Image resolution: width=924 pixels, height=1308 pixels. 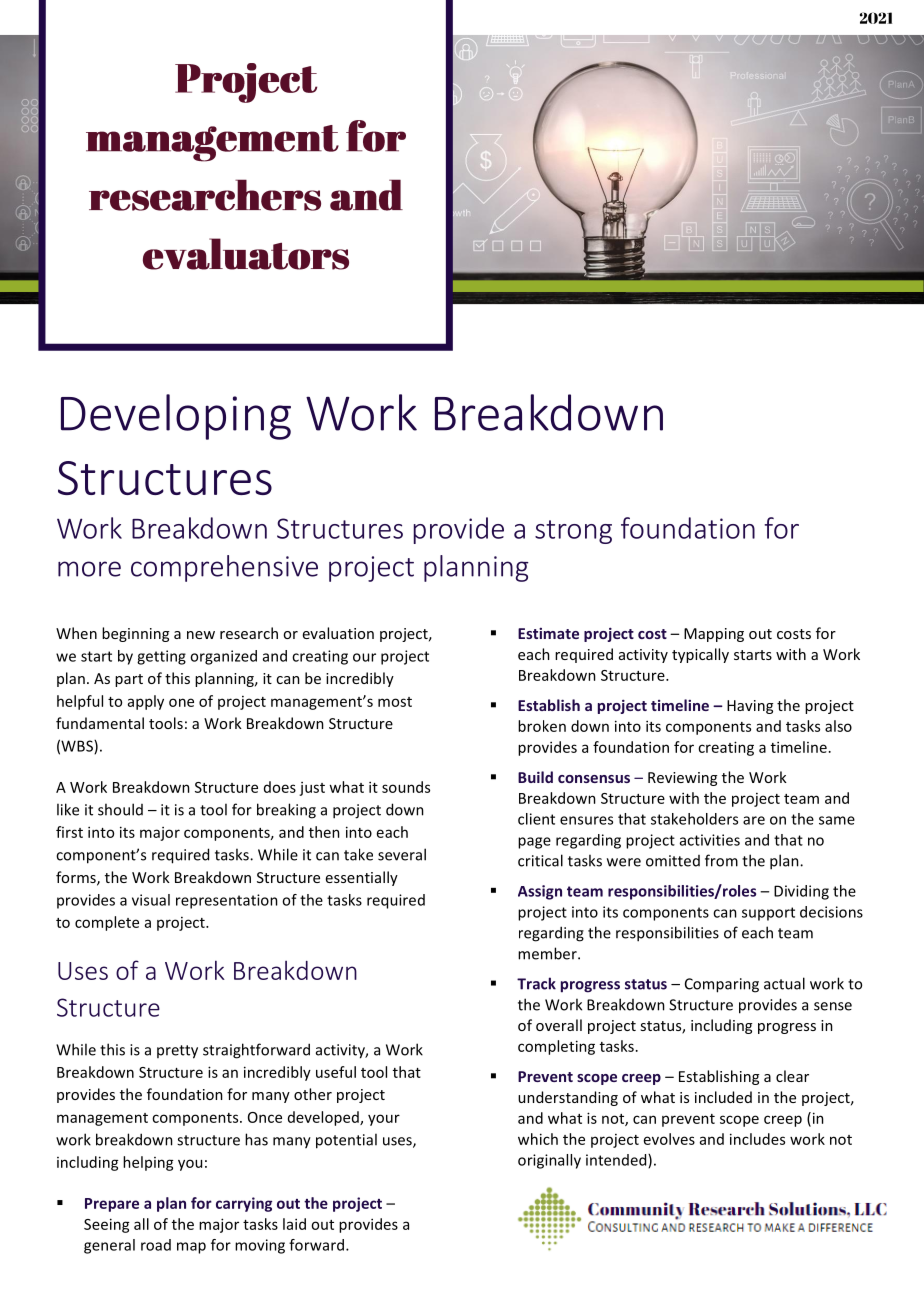 What do you see at coordinates (757, 1139) in the page?
I see `includes` at bounding box center [757, 1139].
